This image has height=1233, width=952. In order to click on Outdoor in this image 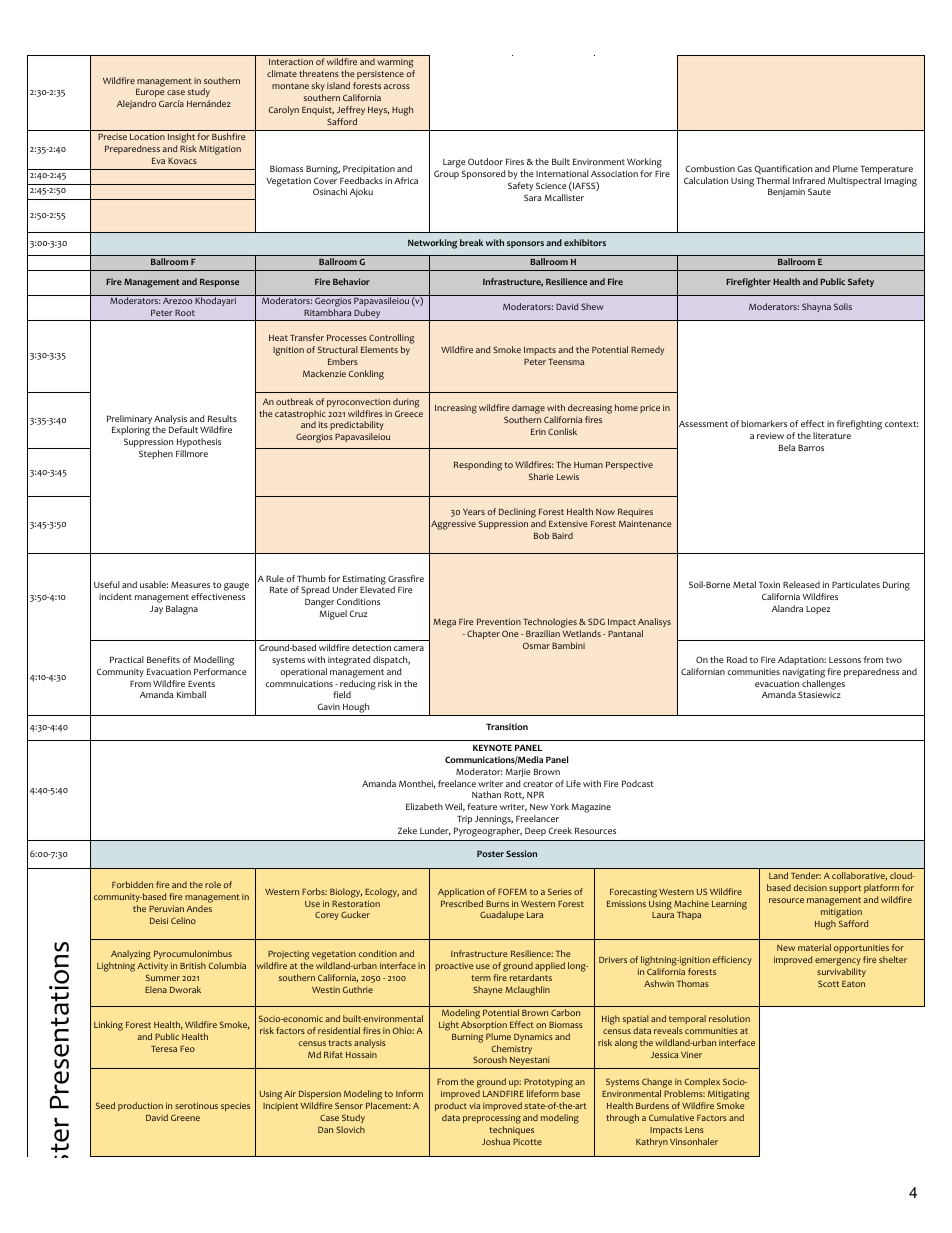, I will do `click(485, 161)`.
